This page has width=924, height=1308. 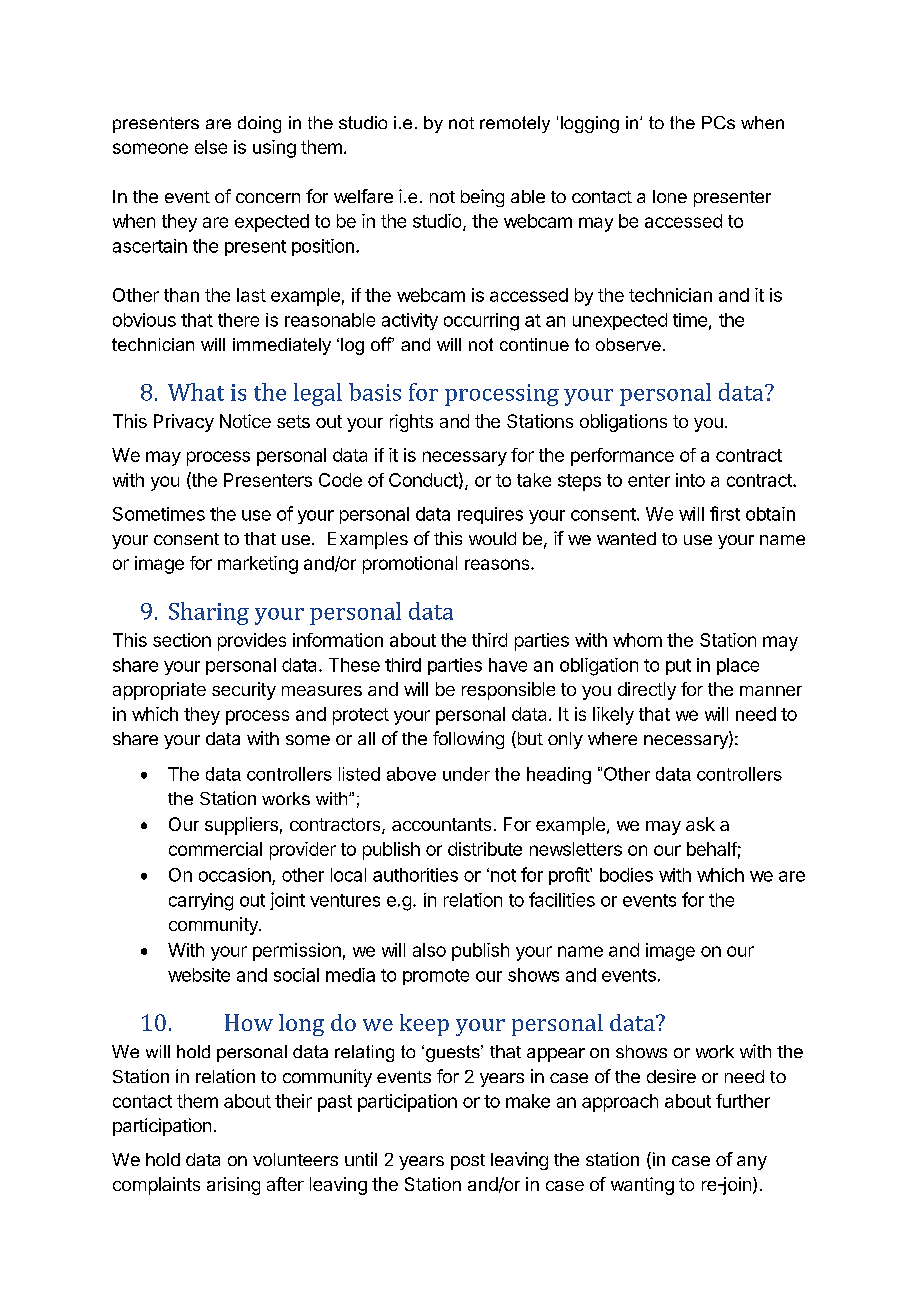 I want to click on authorities, so click(x=415, y=875).
